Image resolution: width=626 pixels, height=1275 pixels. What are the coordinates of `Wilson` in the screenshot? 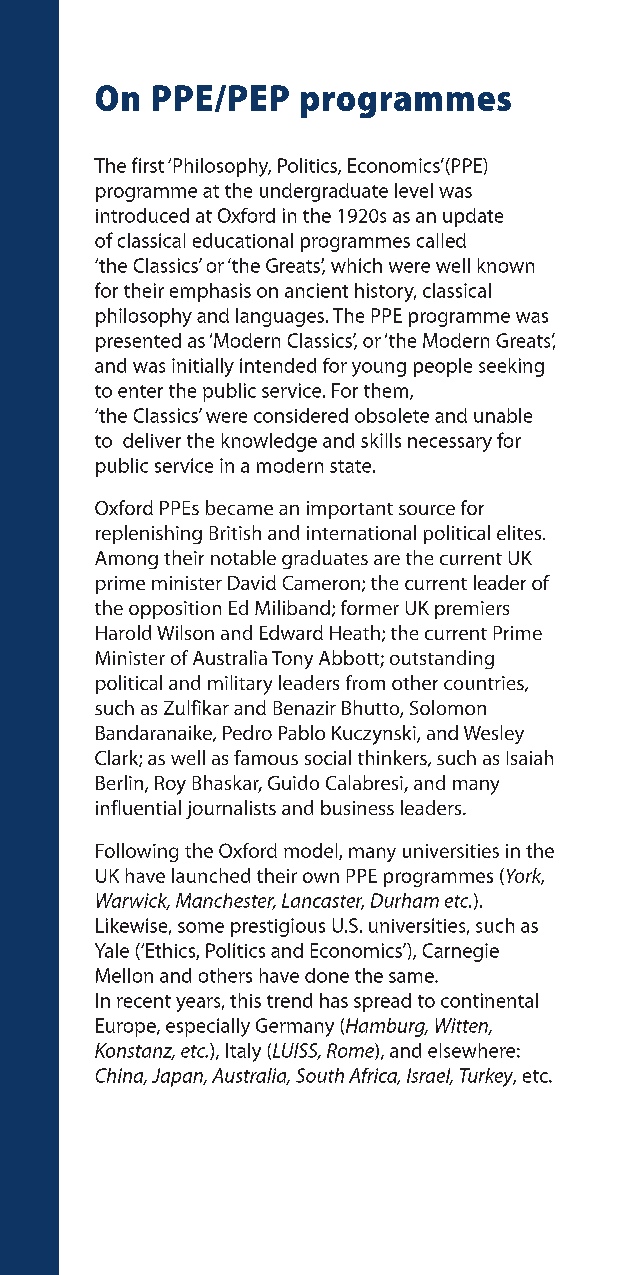 It's located at (185, 632).
